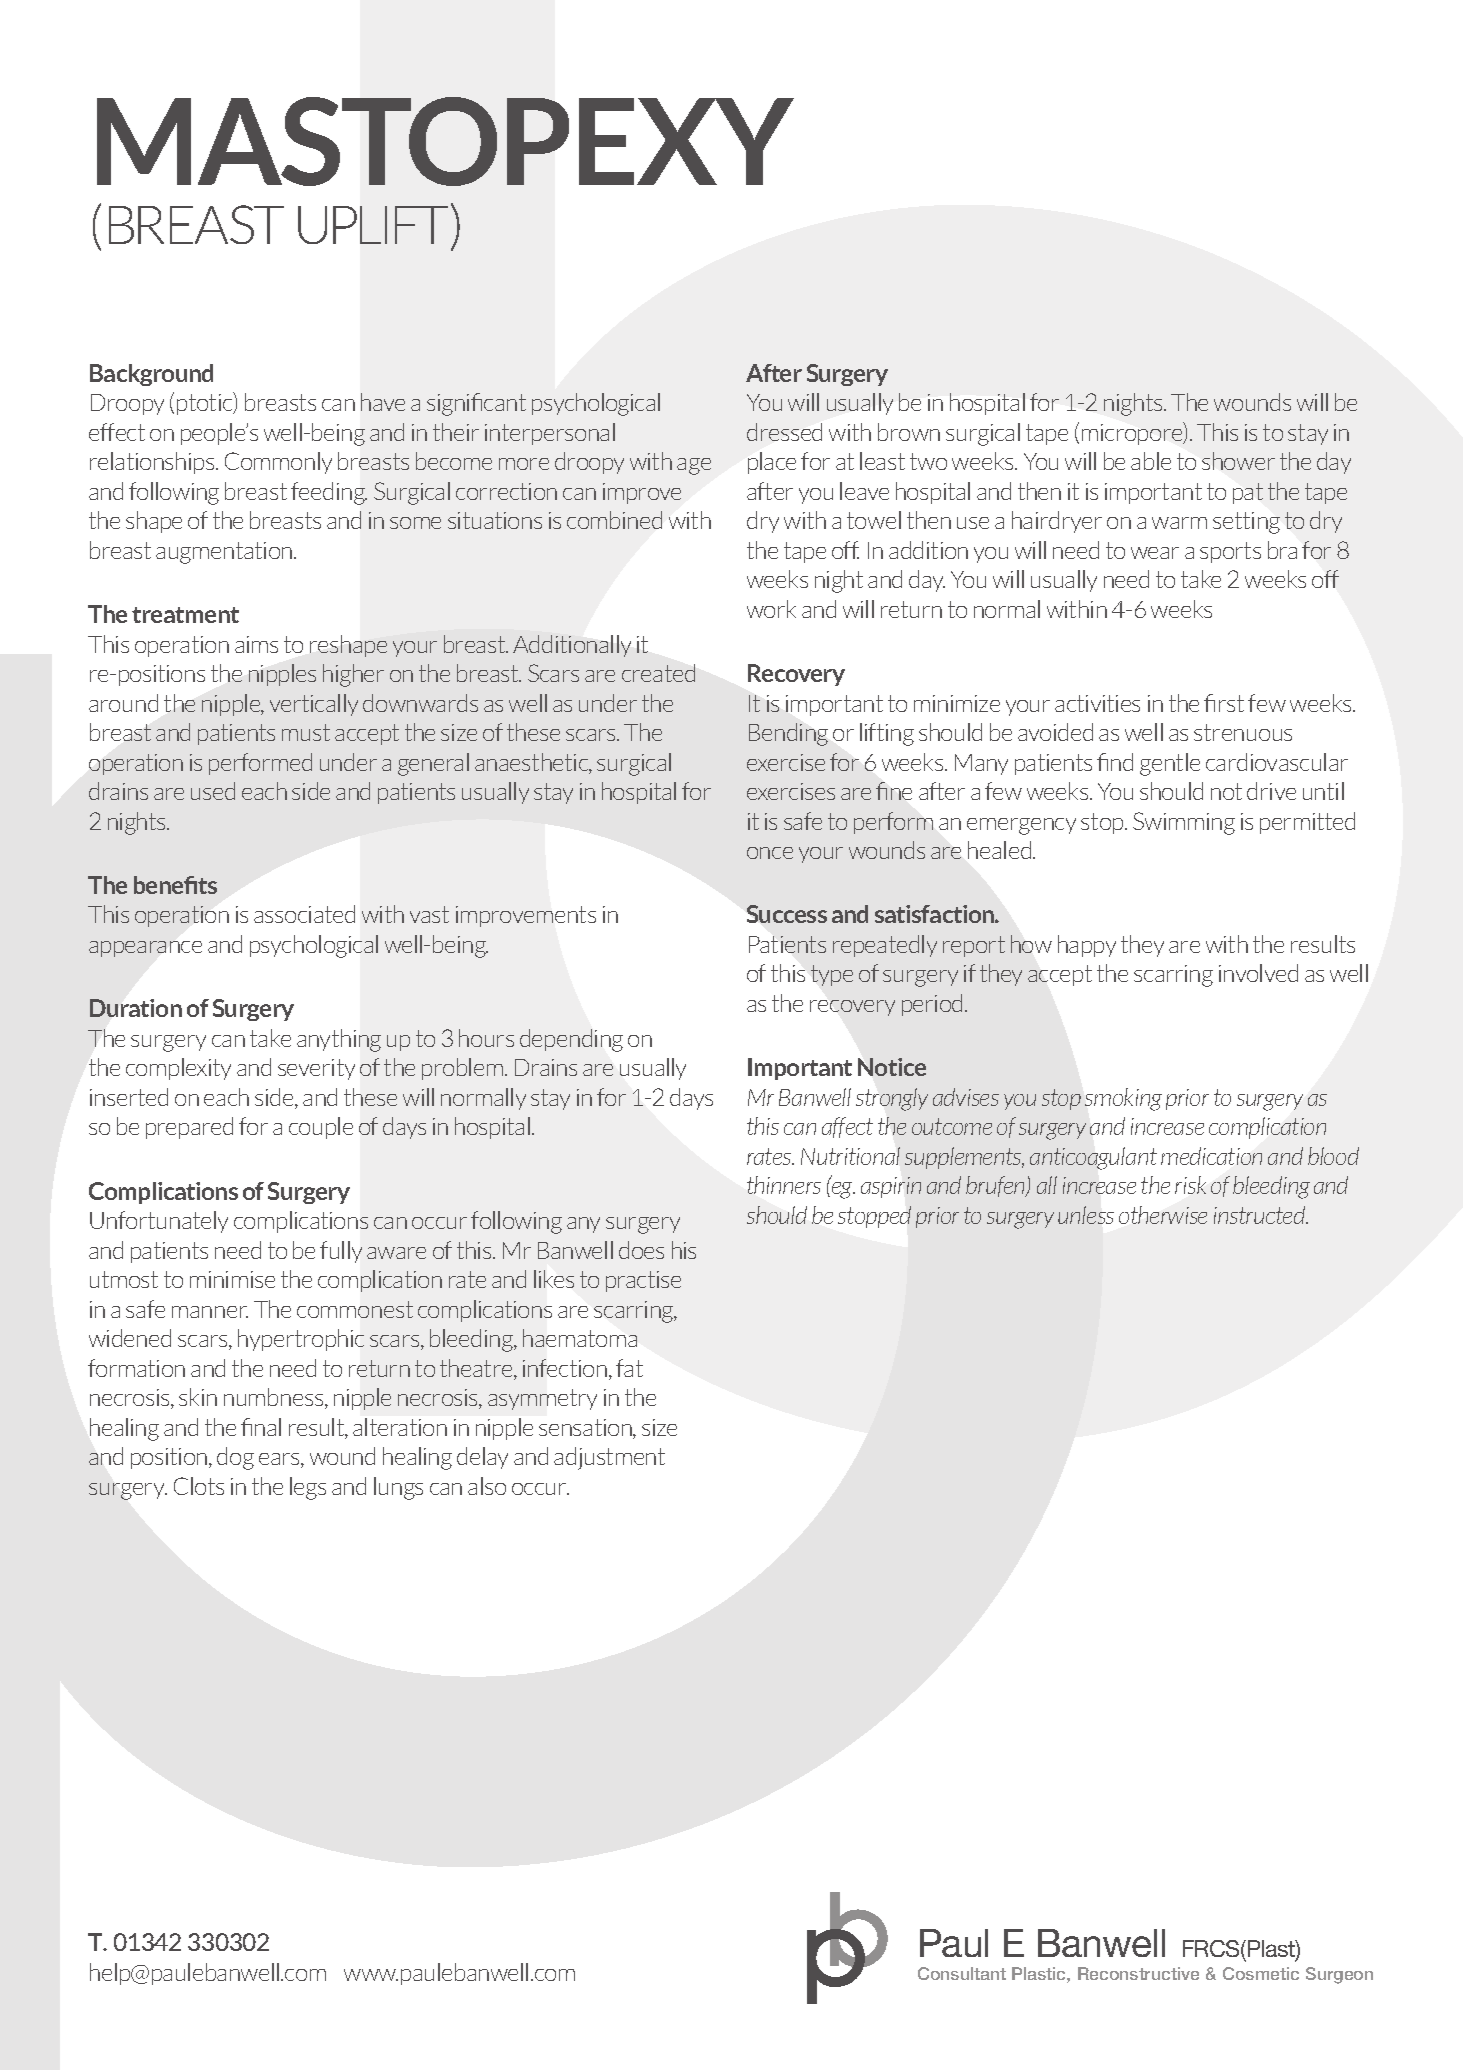  Describe the element at coordinates (213, 791) in the document. I see `used` at that location.
